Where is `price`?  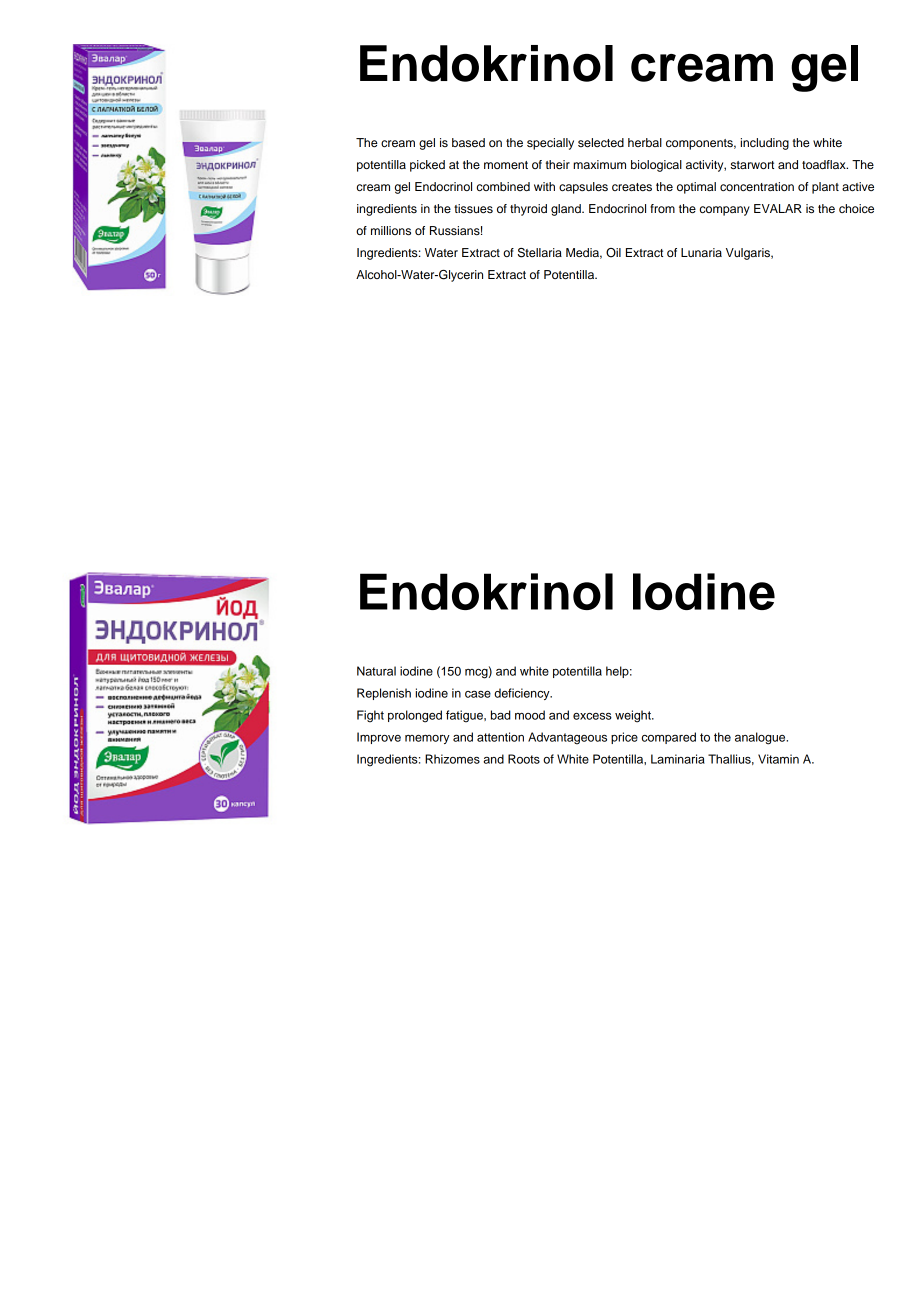
price is located at coordinates (624, 738).
